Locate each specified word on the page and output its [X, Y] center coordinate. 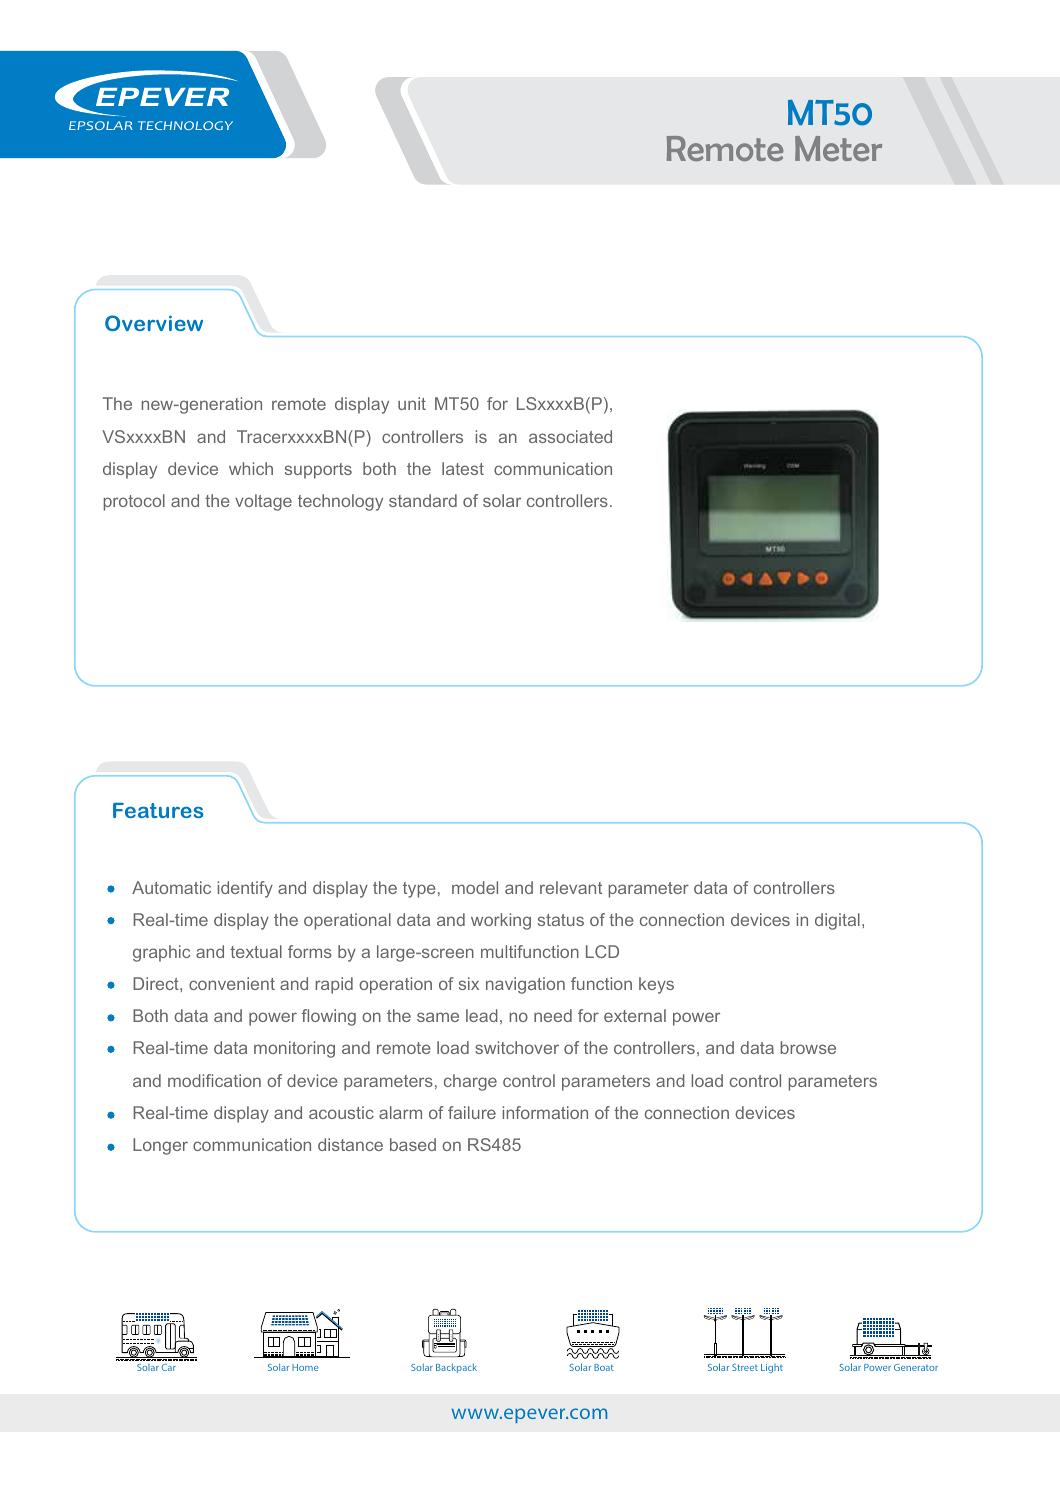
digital [837, 921]
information [545, 1112]
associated [570, 436]
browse [808, 1047]
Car [169, 1367]
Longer [160, 1146]
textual [256, 951]
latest [463, 468]
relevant [571, 887]
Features [158, 810]
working [501, 921]
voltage [263, 502]
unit [412, 403]
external [635, 1015]
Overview [154, 323]
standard [423, 500]
